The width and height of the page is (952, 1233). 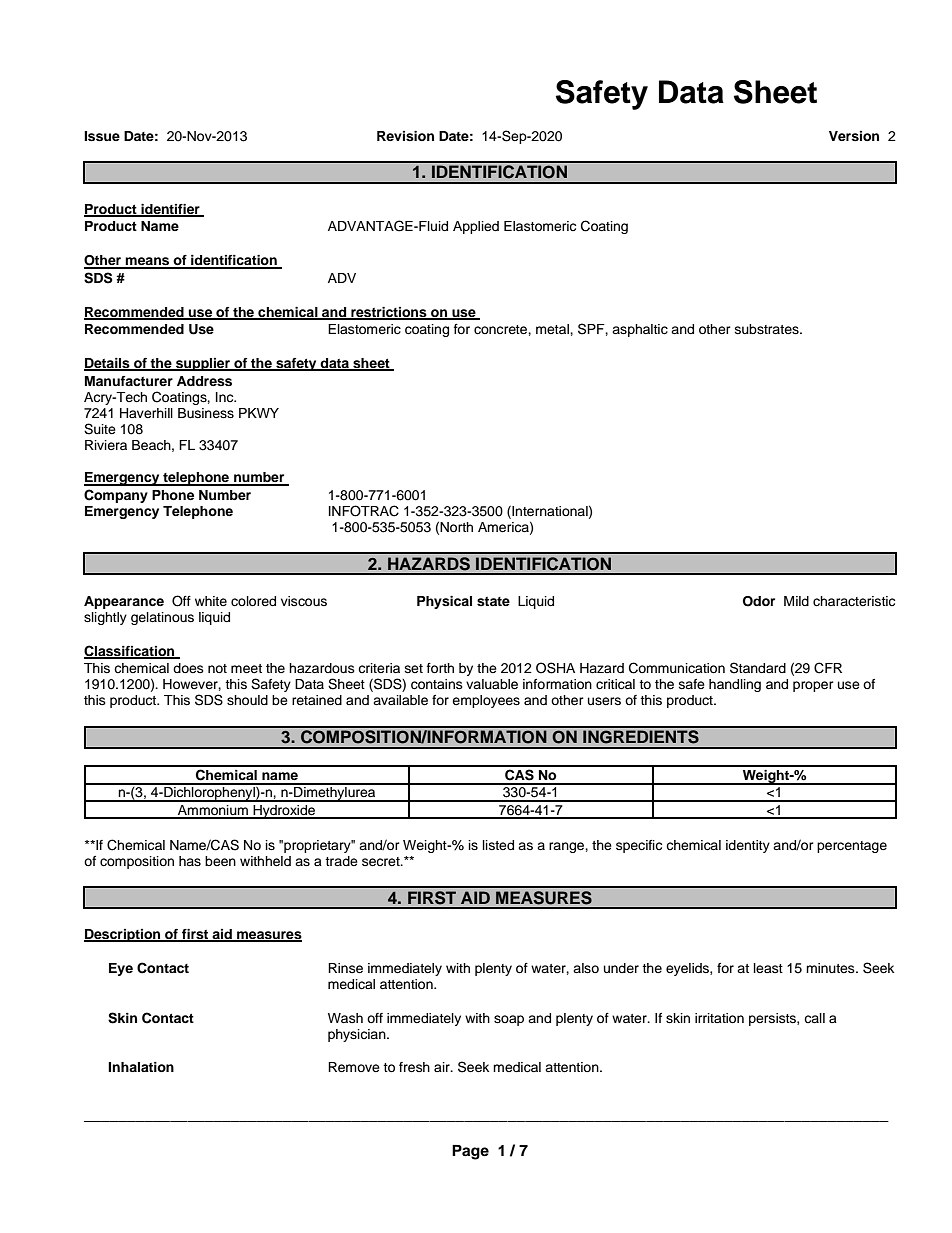 I want to click on identifier, so click(x=170, y=210).
